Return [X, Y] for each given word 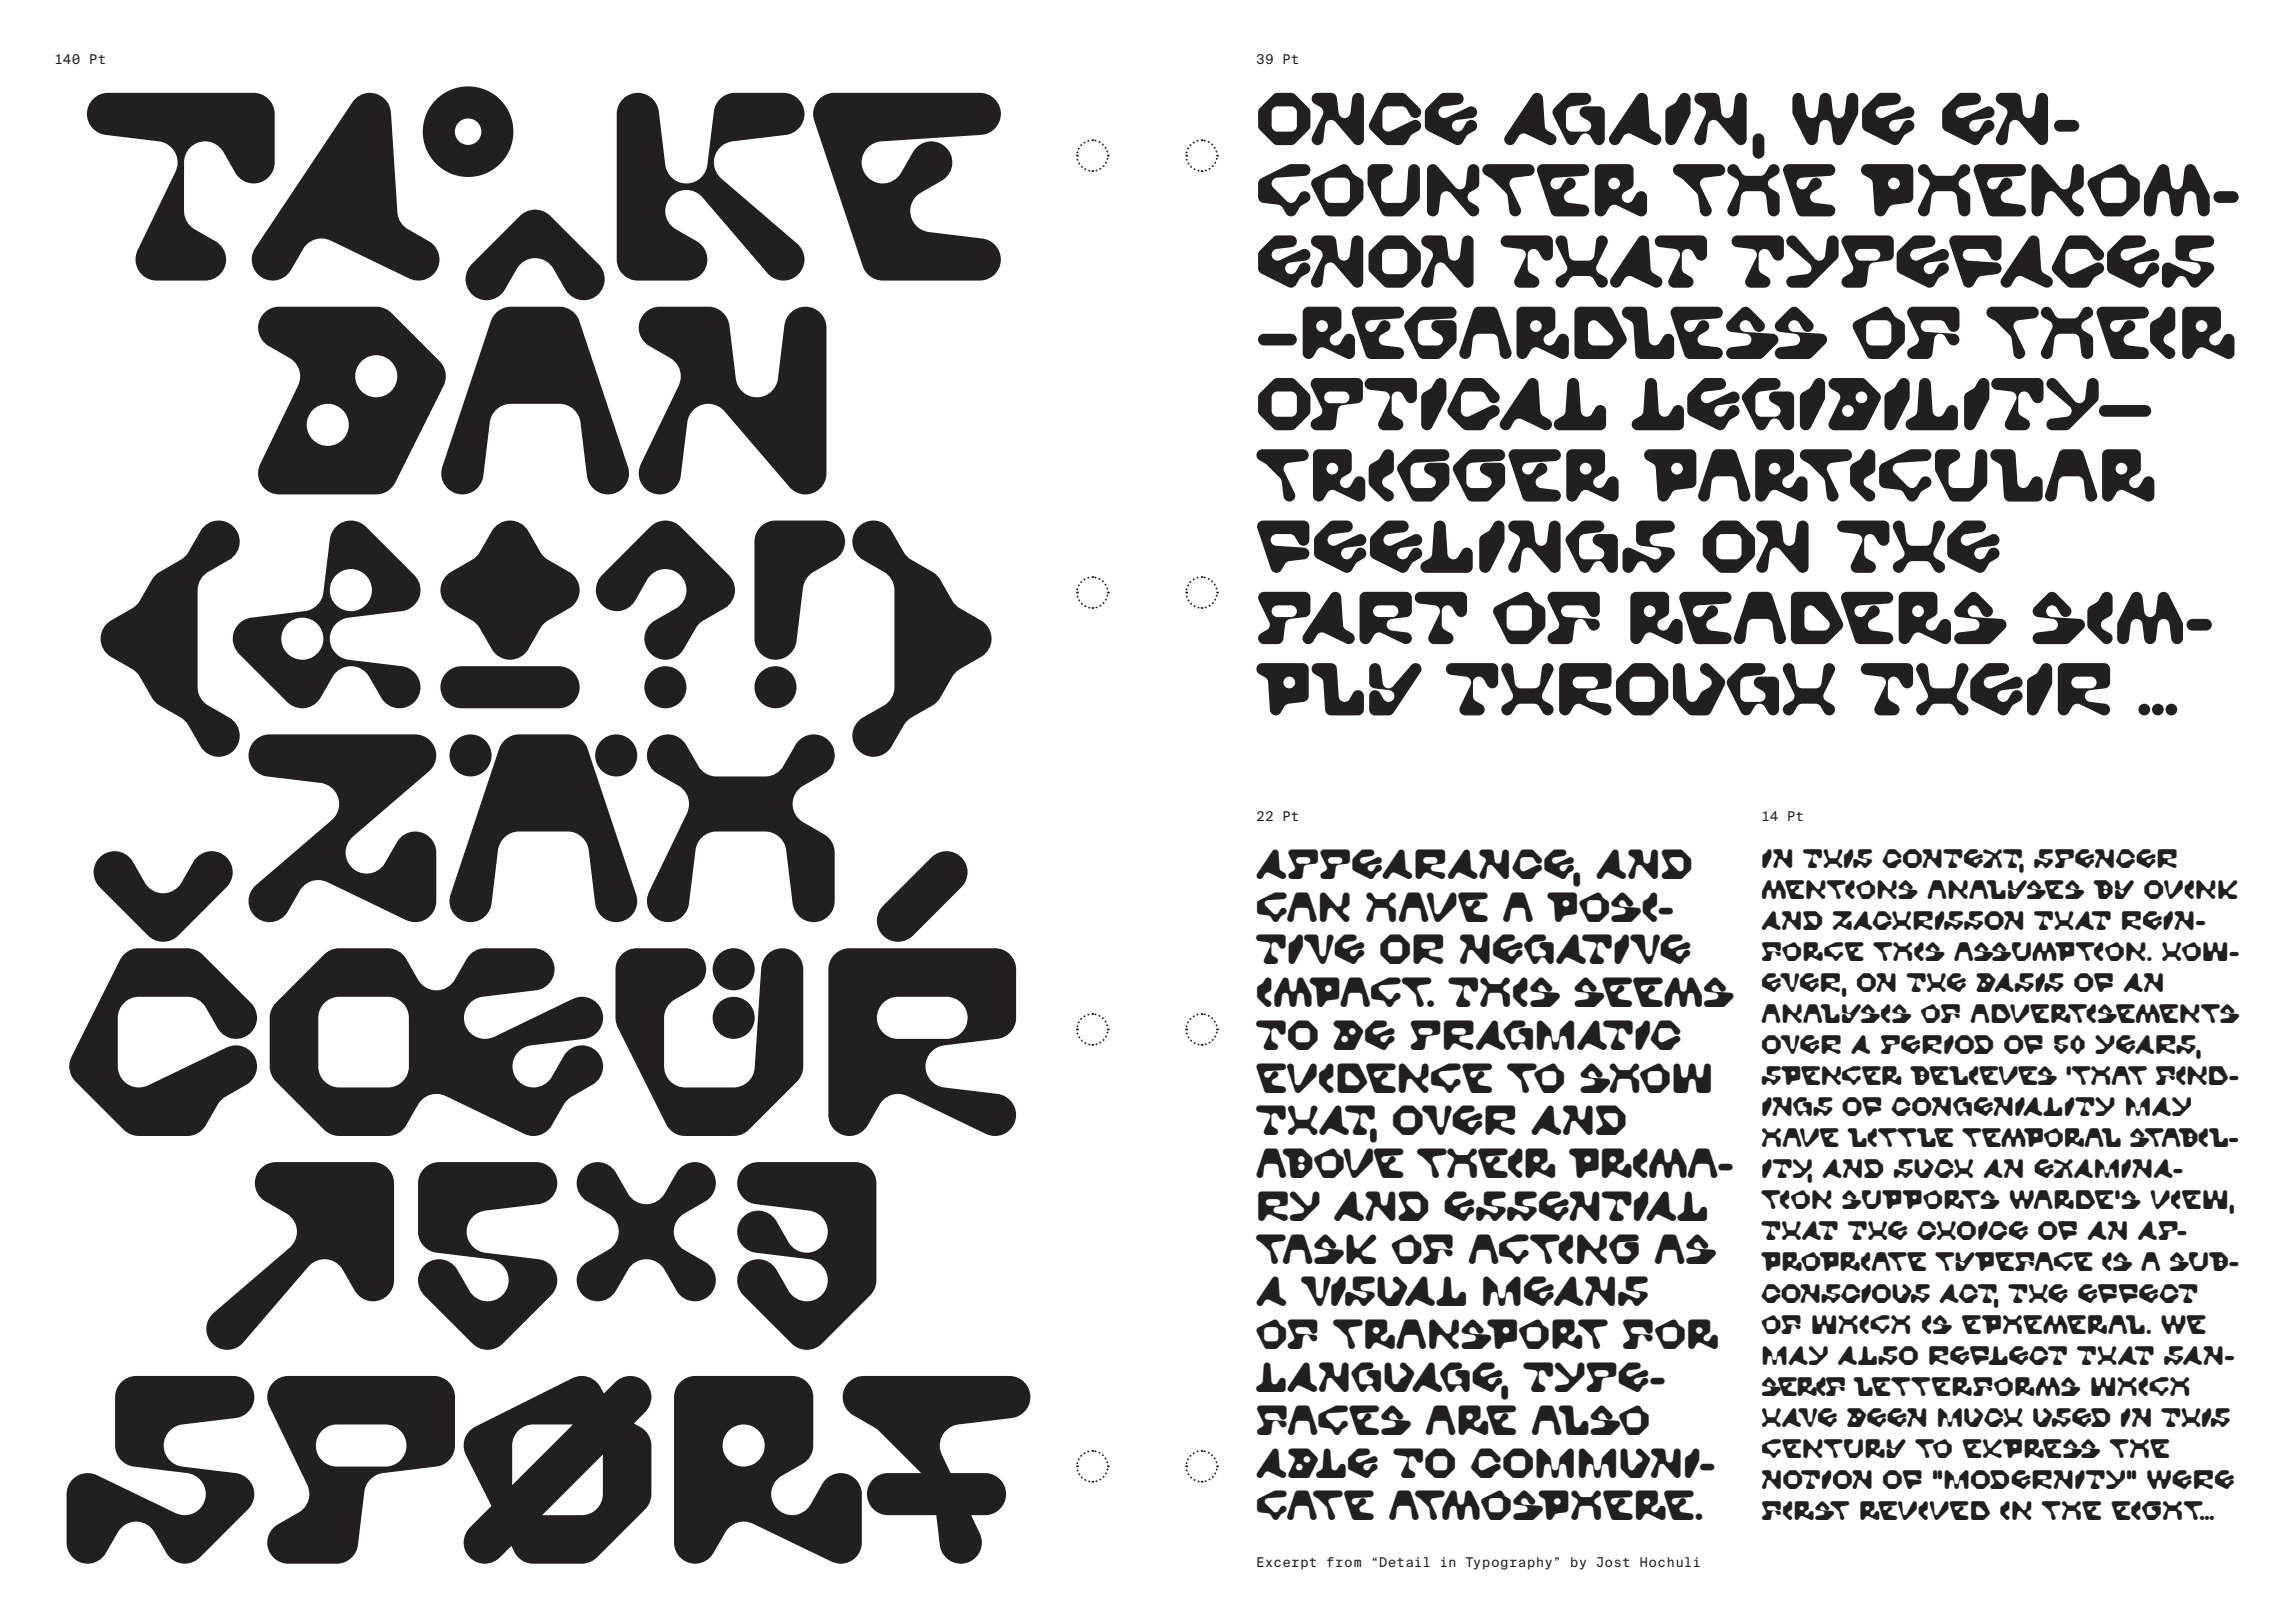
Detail [1405, 1562]
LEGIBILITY [1866, 404]
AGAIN [1625, 119]
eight [2158, 1510]
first [1806, 1510]
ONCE [1367, 119]
